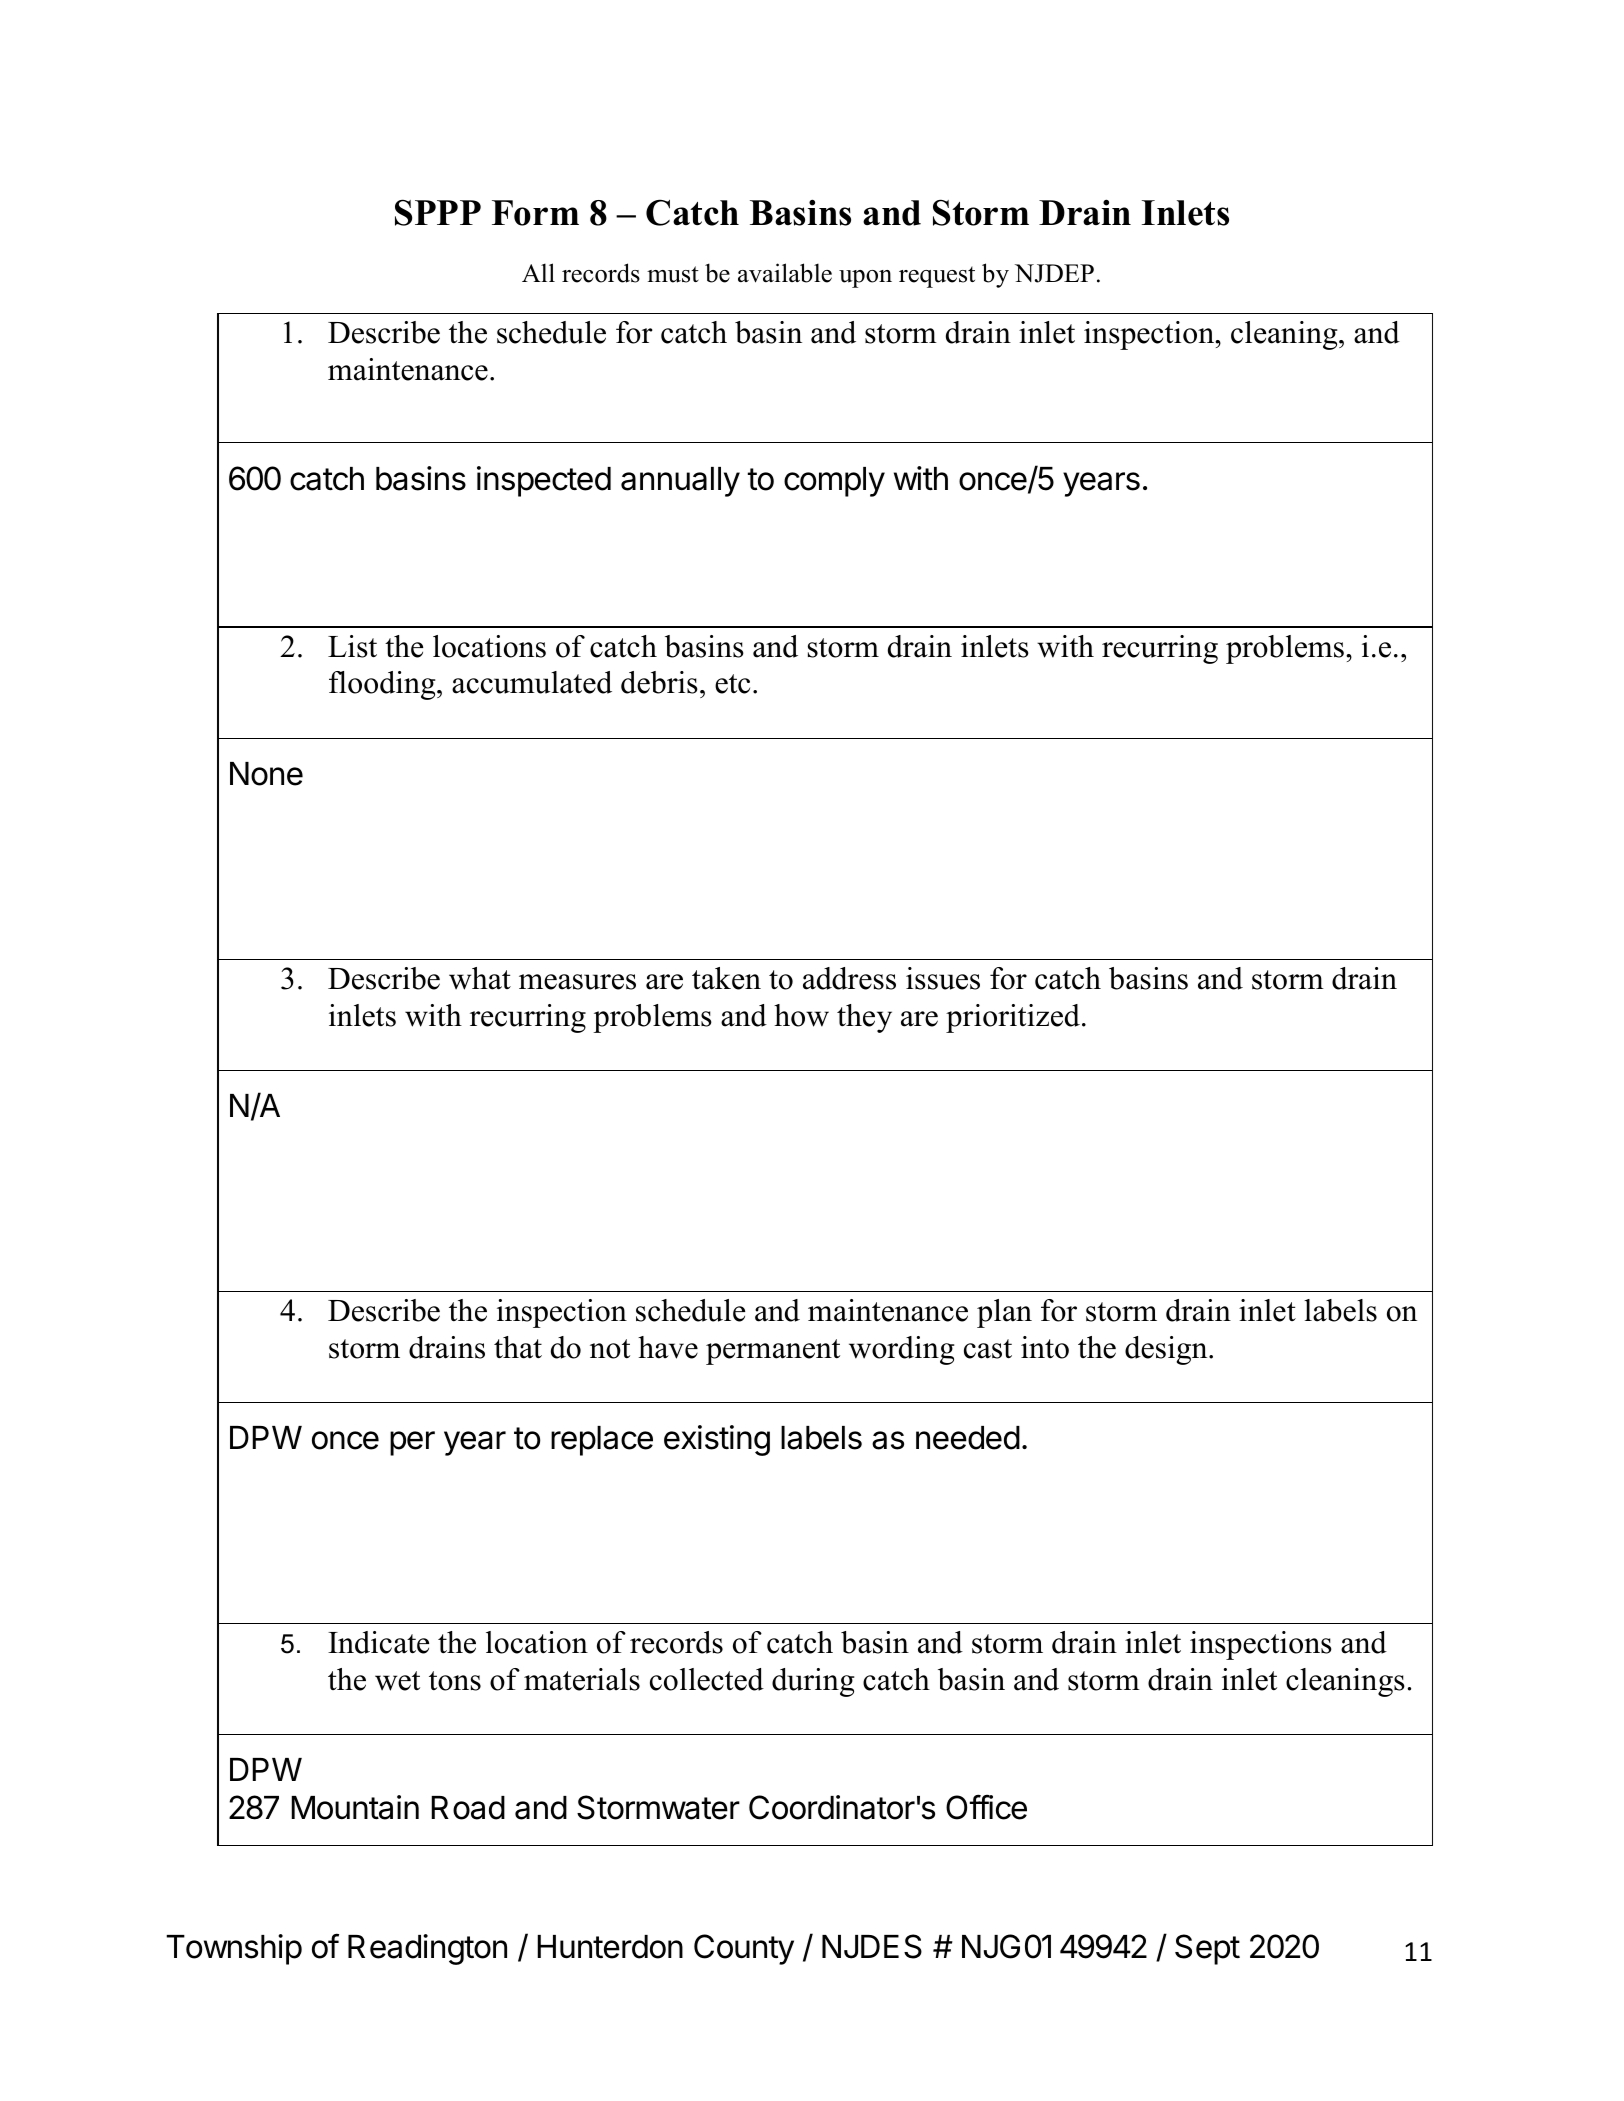 Image resolution: width=1624 pixels, height=2101 pixels. I want to click on taken, so click(726, 978).
